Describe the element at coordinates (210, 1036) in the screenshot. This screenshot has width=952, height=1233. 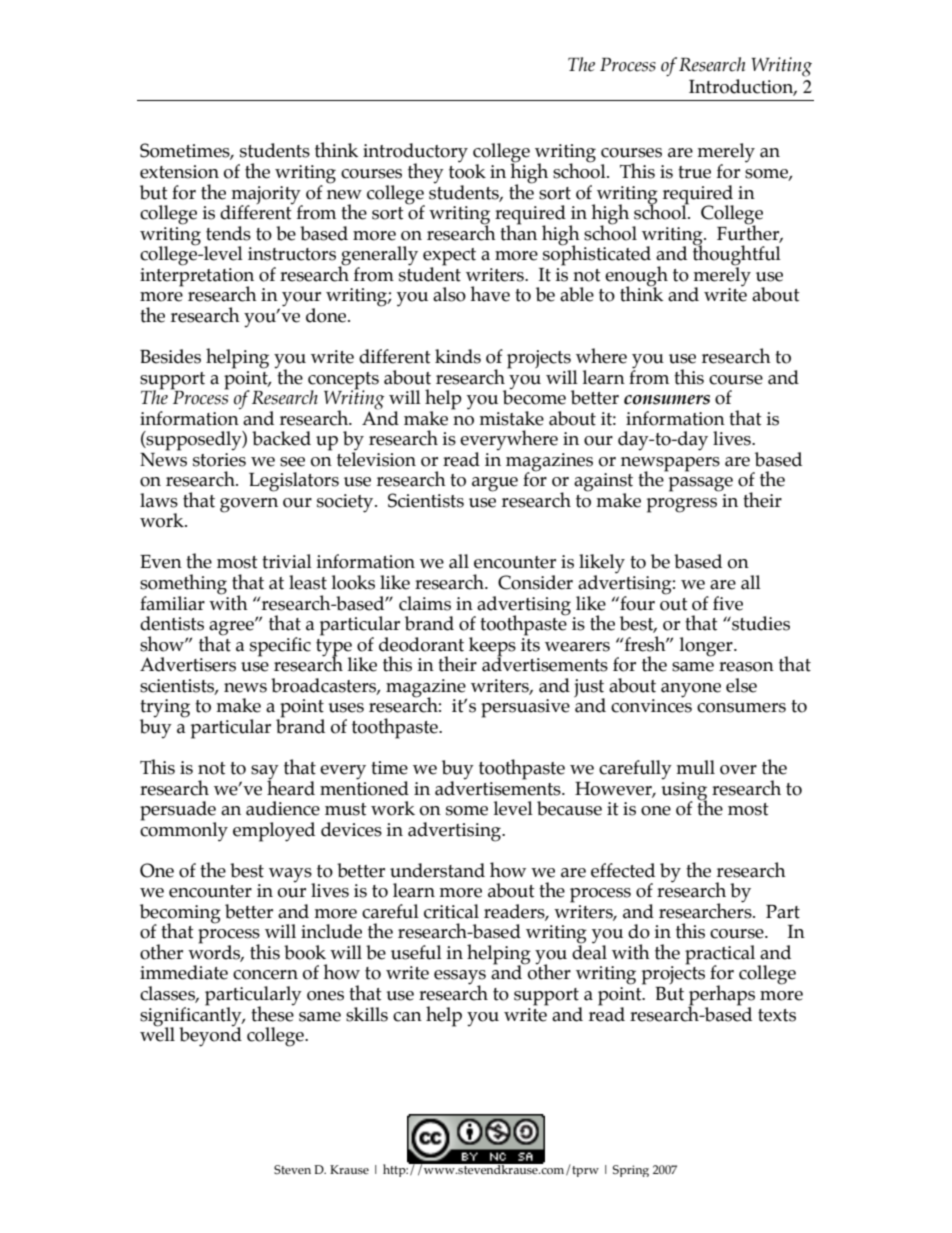
I see `beyond` at that location.
